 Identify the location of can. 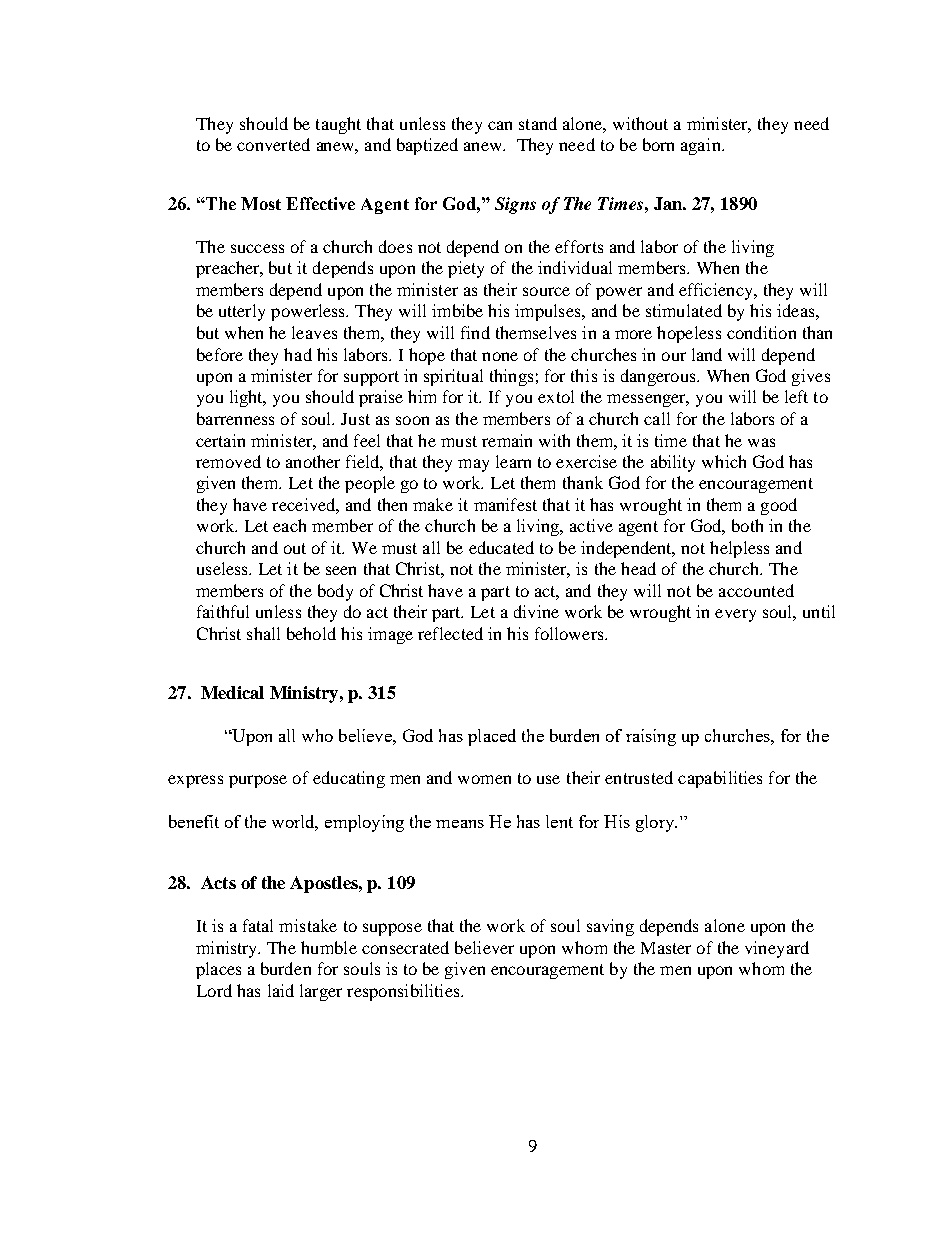
(500, 125).
